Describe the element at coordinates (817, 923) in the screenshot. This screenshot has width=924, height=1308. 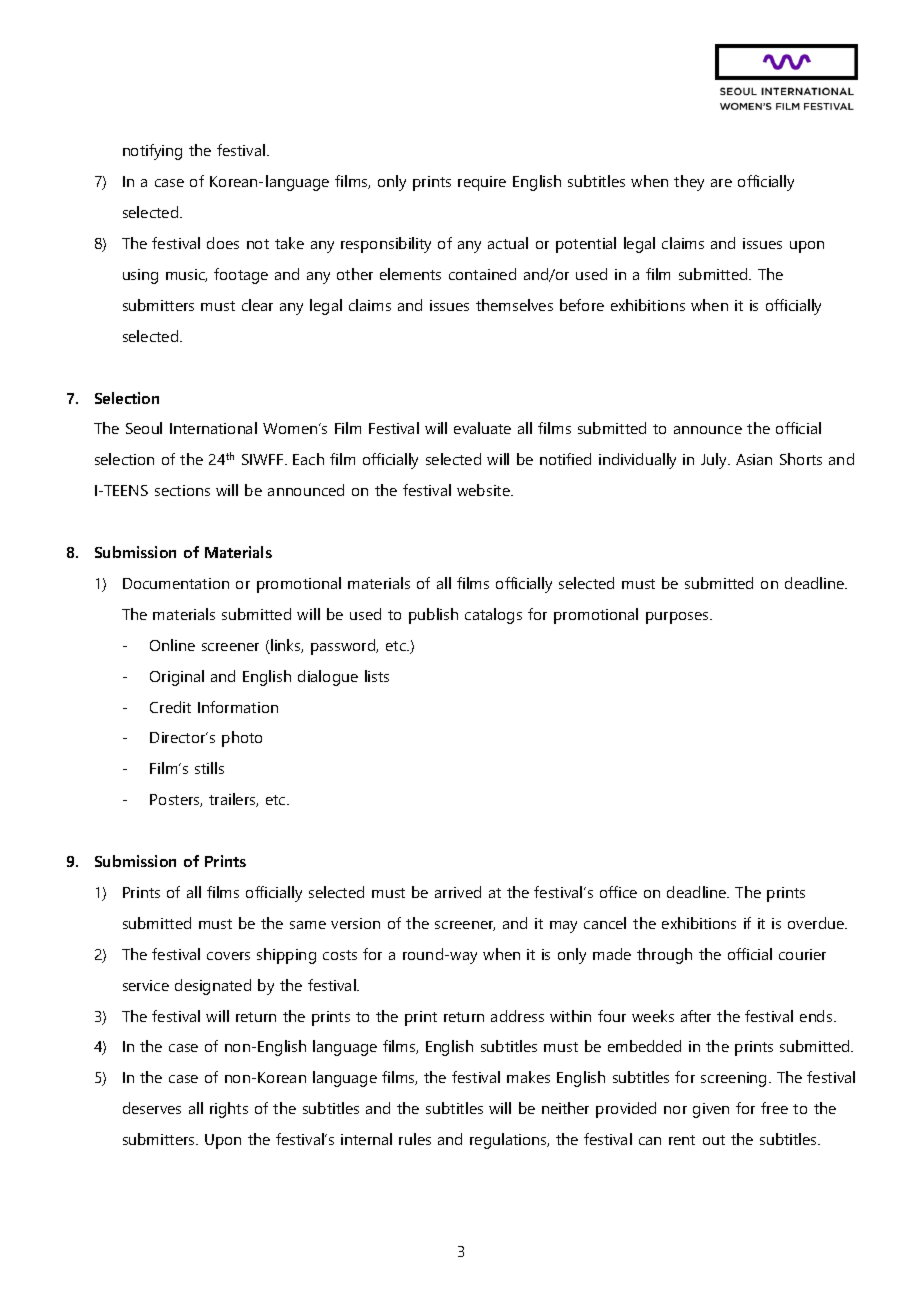
I see `overdue` at that location.
